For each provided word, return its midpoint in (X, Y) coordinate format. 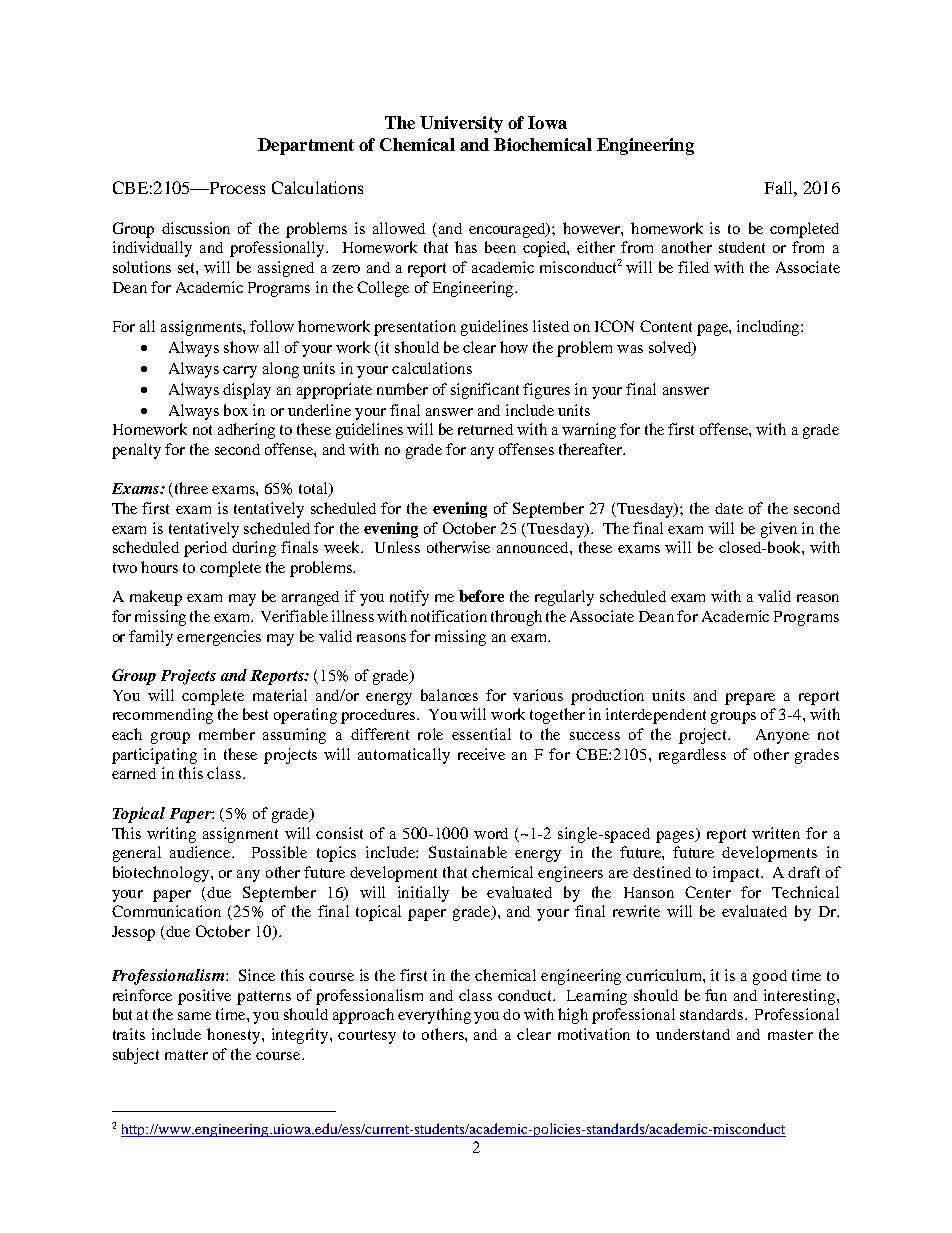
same (194, 1016)
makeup (156, 598)
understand (693, 1034)
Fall (780, 187)
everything (434, 1016)
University (461, 124)
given (779, 530)
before (481, 596)
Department (306, 146)
